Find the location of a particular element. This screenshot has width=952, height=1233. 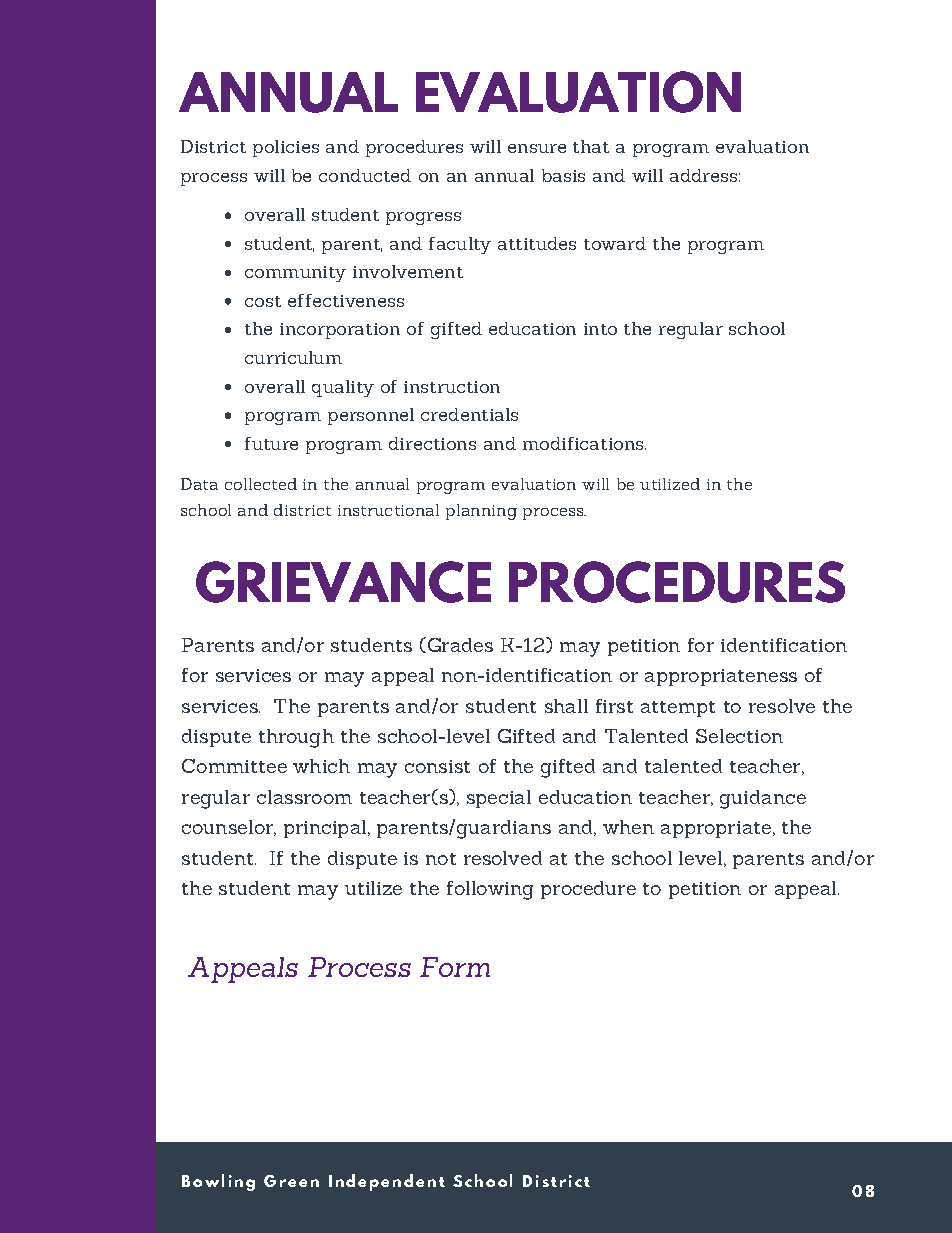

ensure is located at coordinates (537, 148).
